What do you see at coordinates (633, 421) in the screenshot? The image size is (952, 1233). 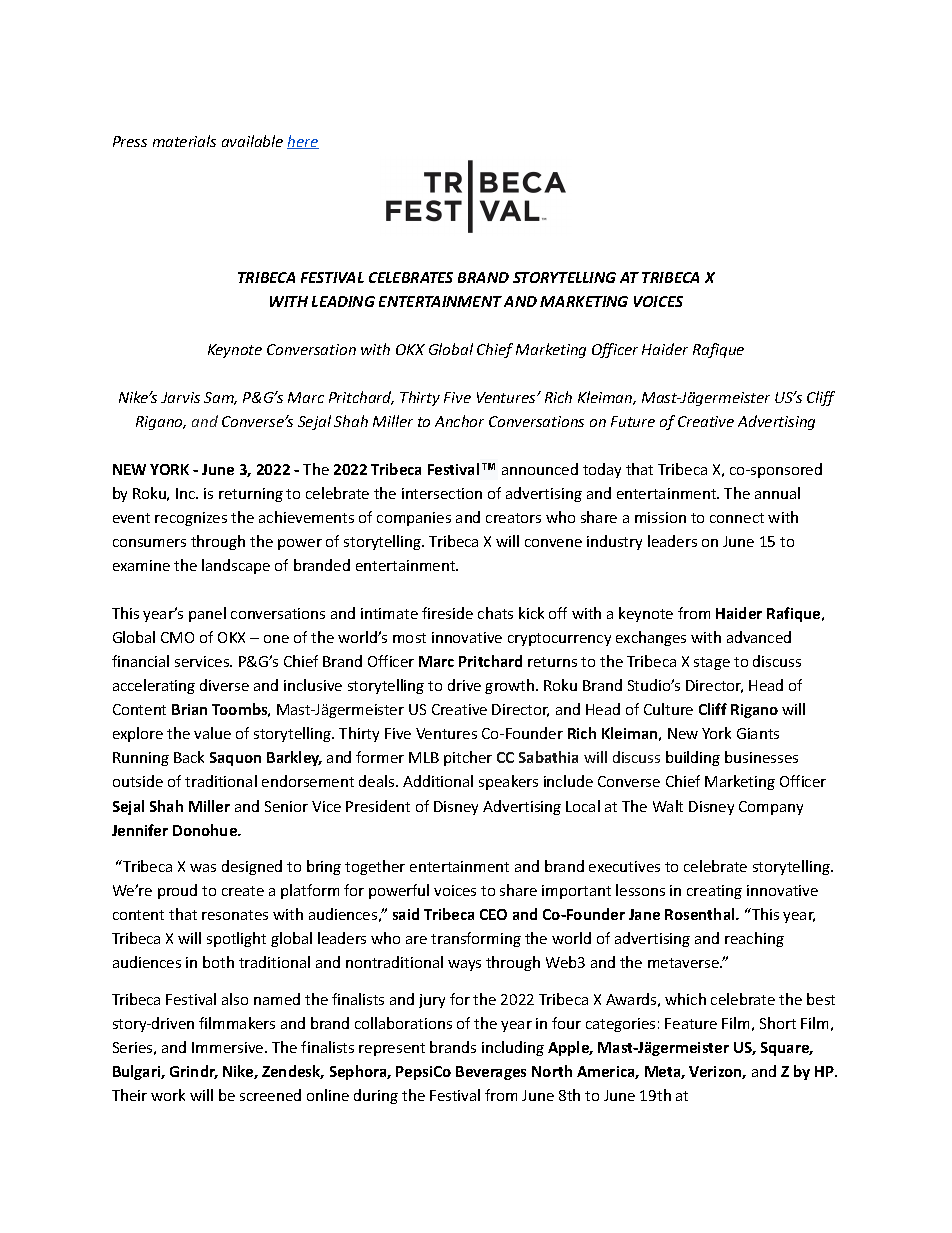 I see `Future` at bounding box center [633, 421].
